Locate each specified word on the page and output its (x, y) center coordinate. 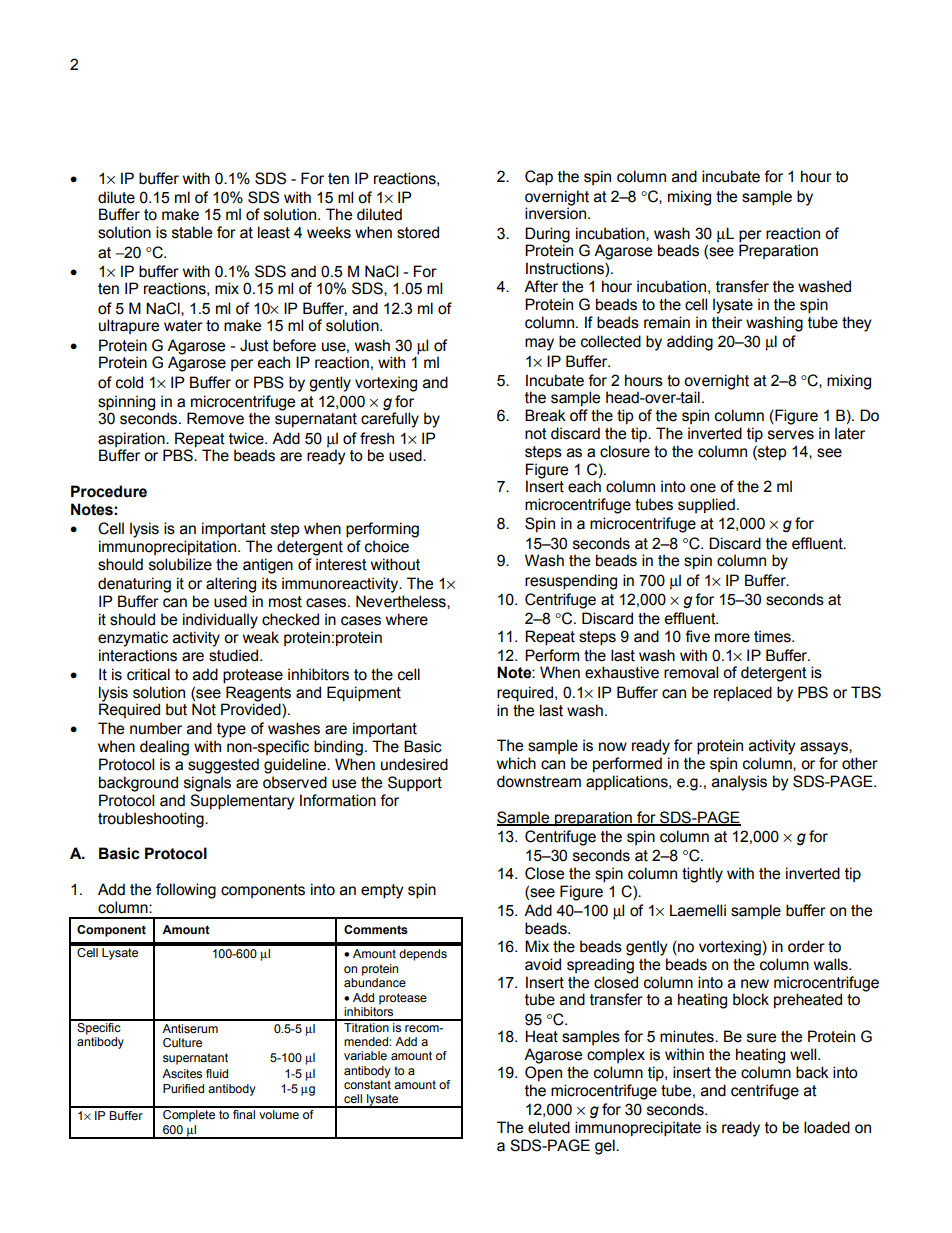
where (407, 619)
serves (791, 435)
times (773, 636)
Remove (215, 418)
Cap (539, 178)
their (727, 322)
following (186, 891)
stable (192, 232)
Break (545, 415)
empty (382, 891)
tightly (702, 875)
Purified (183, 1088)
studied (235, 655)
